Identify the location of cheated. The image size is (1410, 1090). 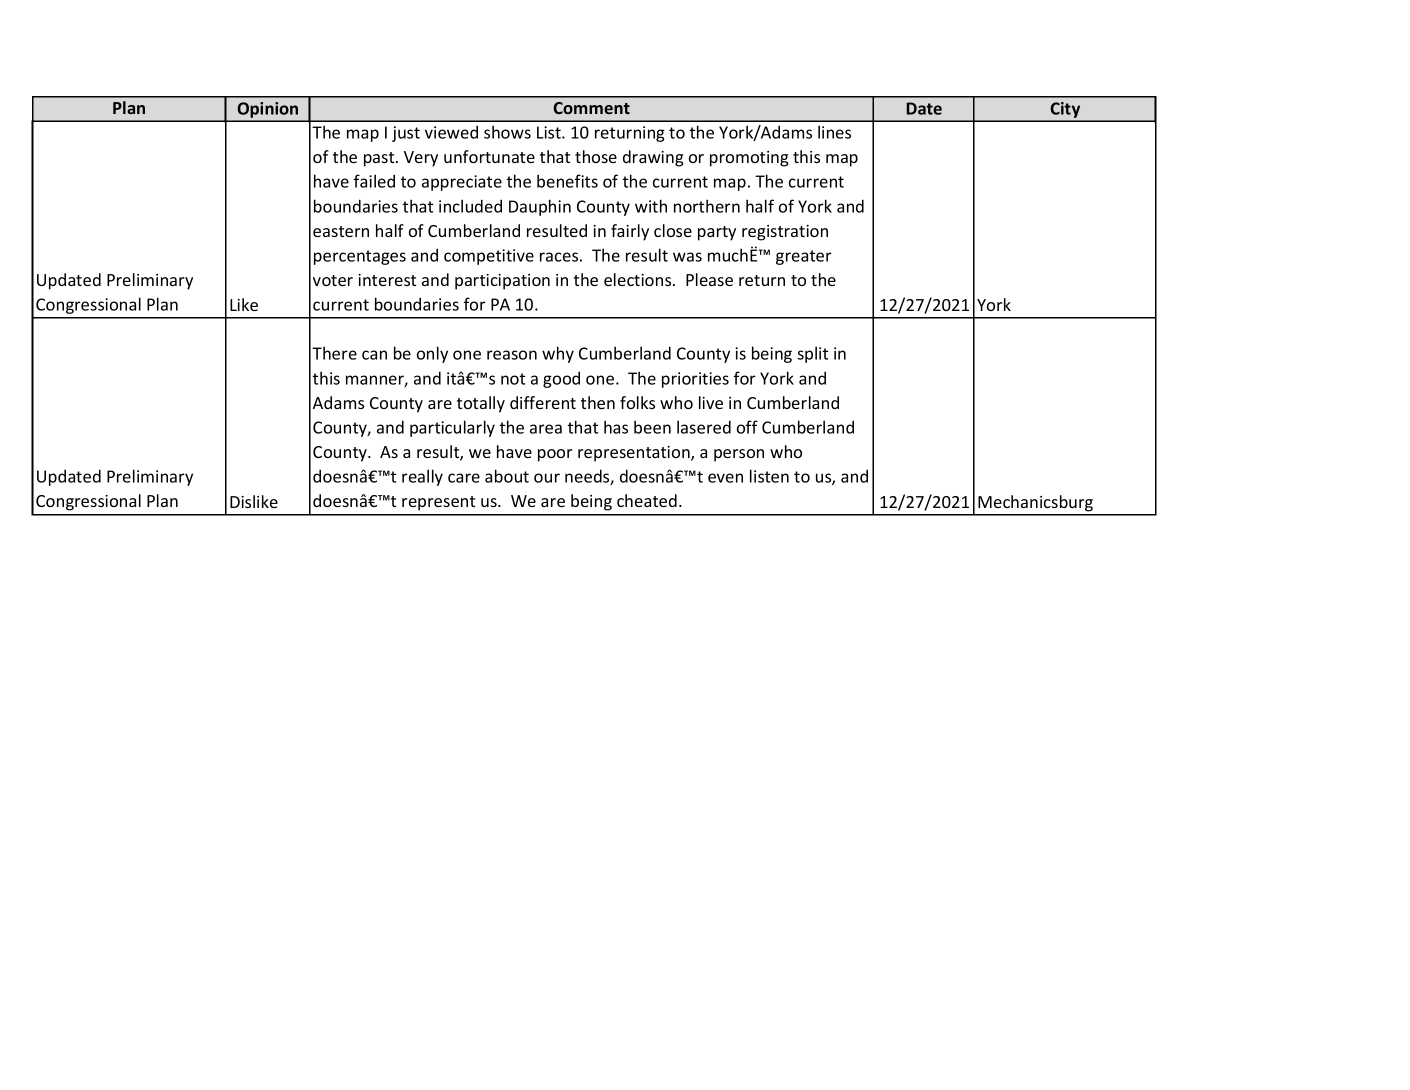
(647, 500).
